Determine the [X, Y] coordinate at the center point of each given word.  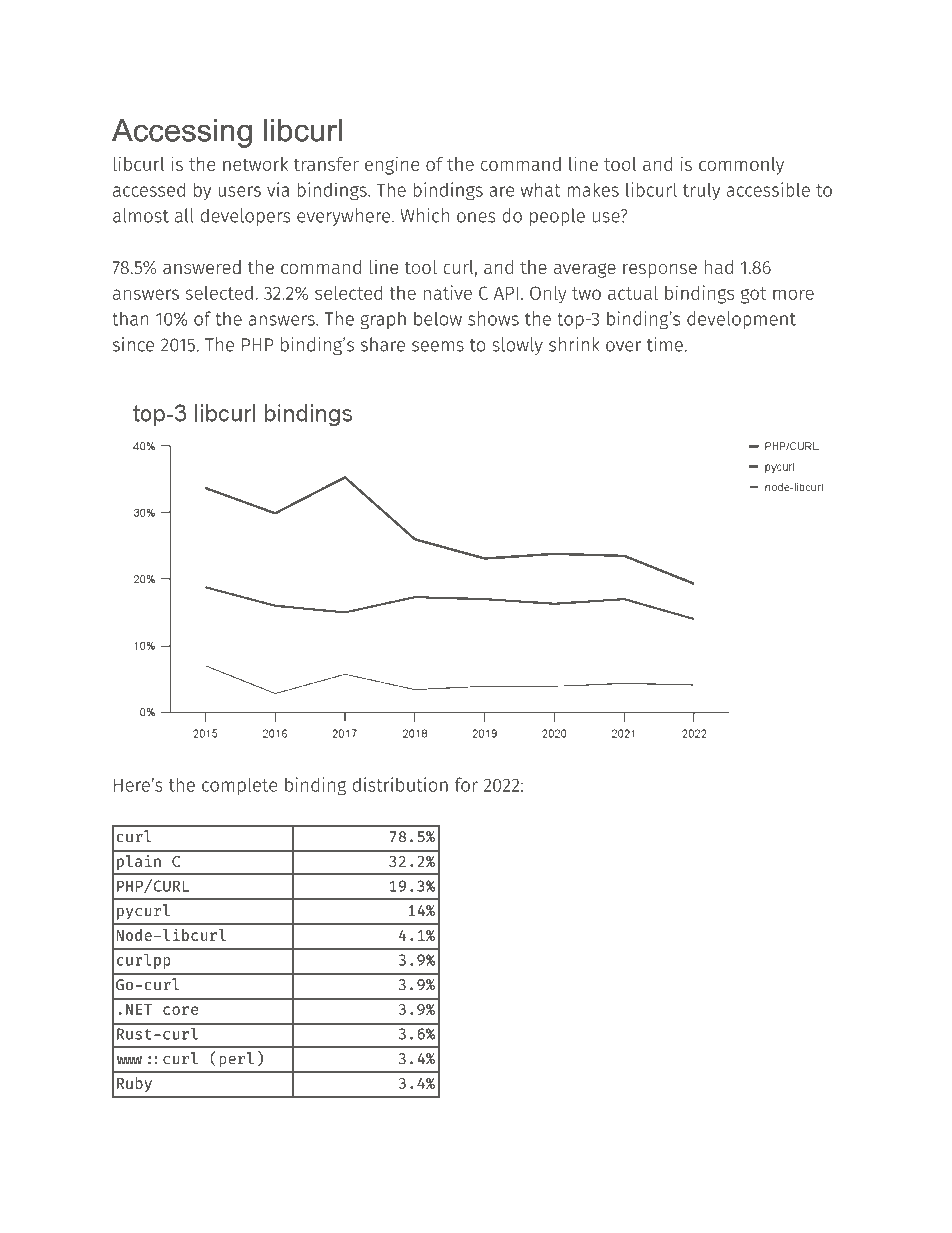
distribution [400, 784]
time [665, 344]
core [181, 1010]
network [255, 164]
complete [239, 786]
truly [701, 191]
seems [438, 346]
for [466, 784]
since [133, 344]
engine [392, 165]
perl [236, 1060]
